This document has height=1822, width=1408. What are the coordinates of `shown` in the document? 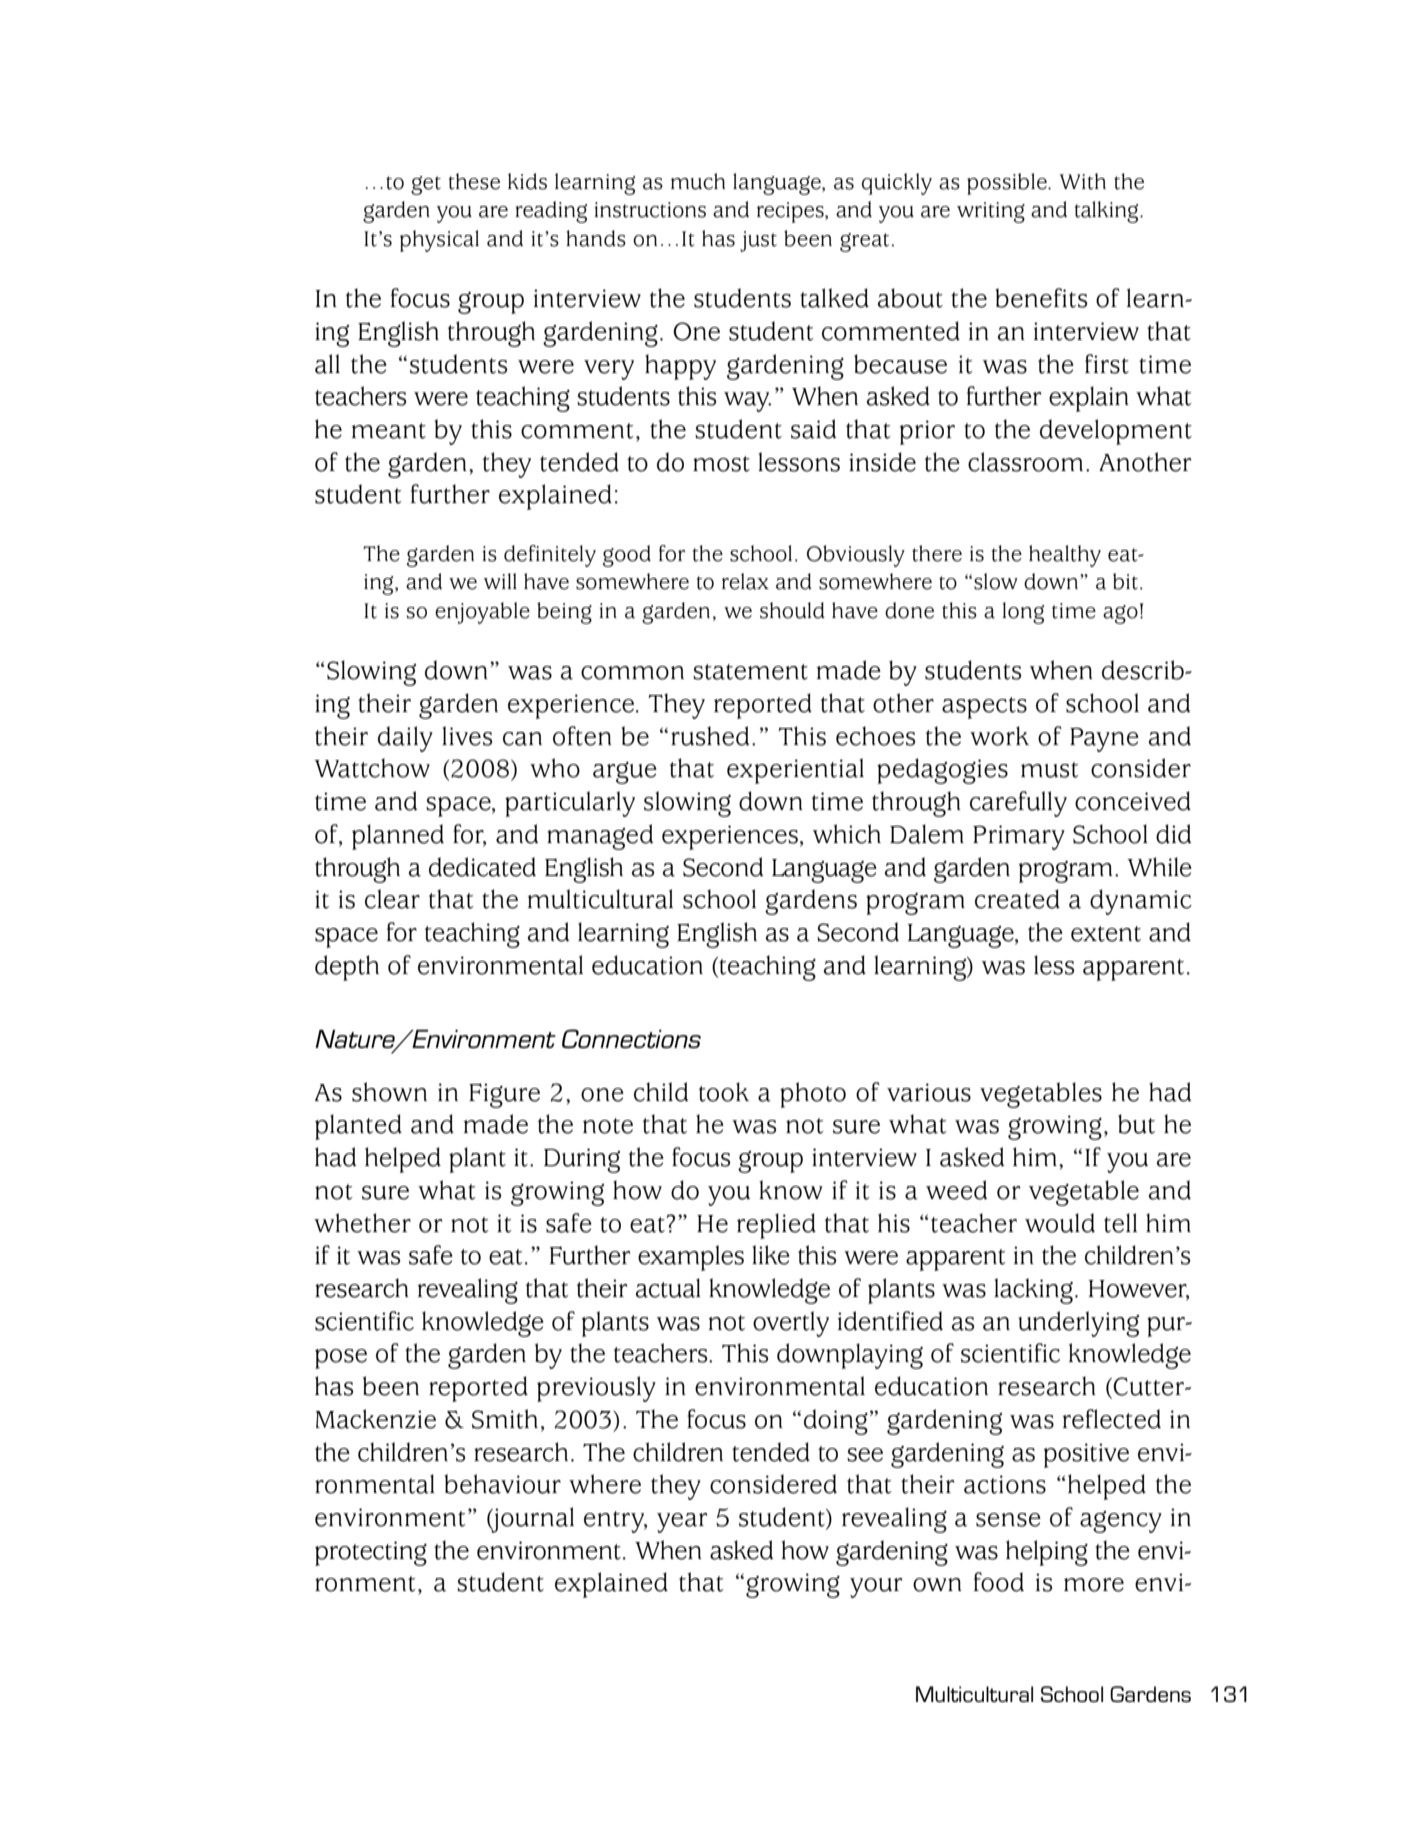 It's located at (389, 1092).
